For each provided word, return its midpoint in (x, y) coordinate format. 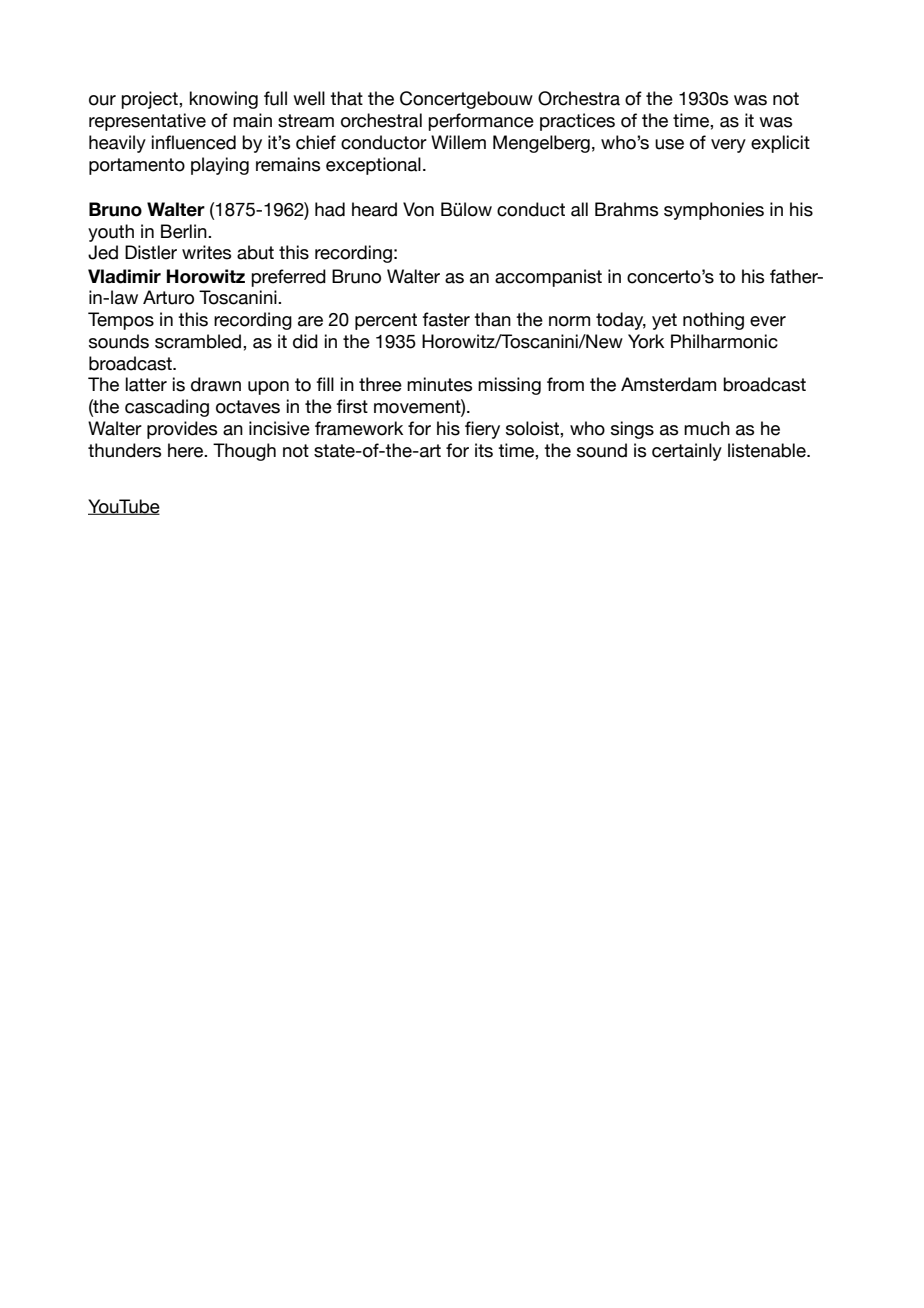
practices (577, 122)
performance (481, 122)
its (484, 450)
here (186, 450)
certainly (687, 452)
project (150, 100)
